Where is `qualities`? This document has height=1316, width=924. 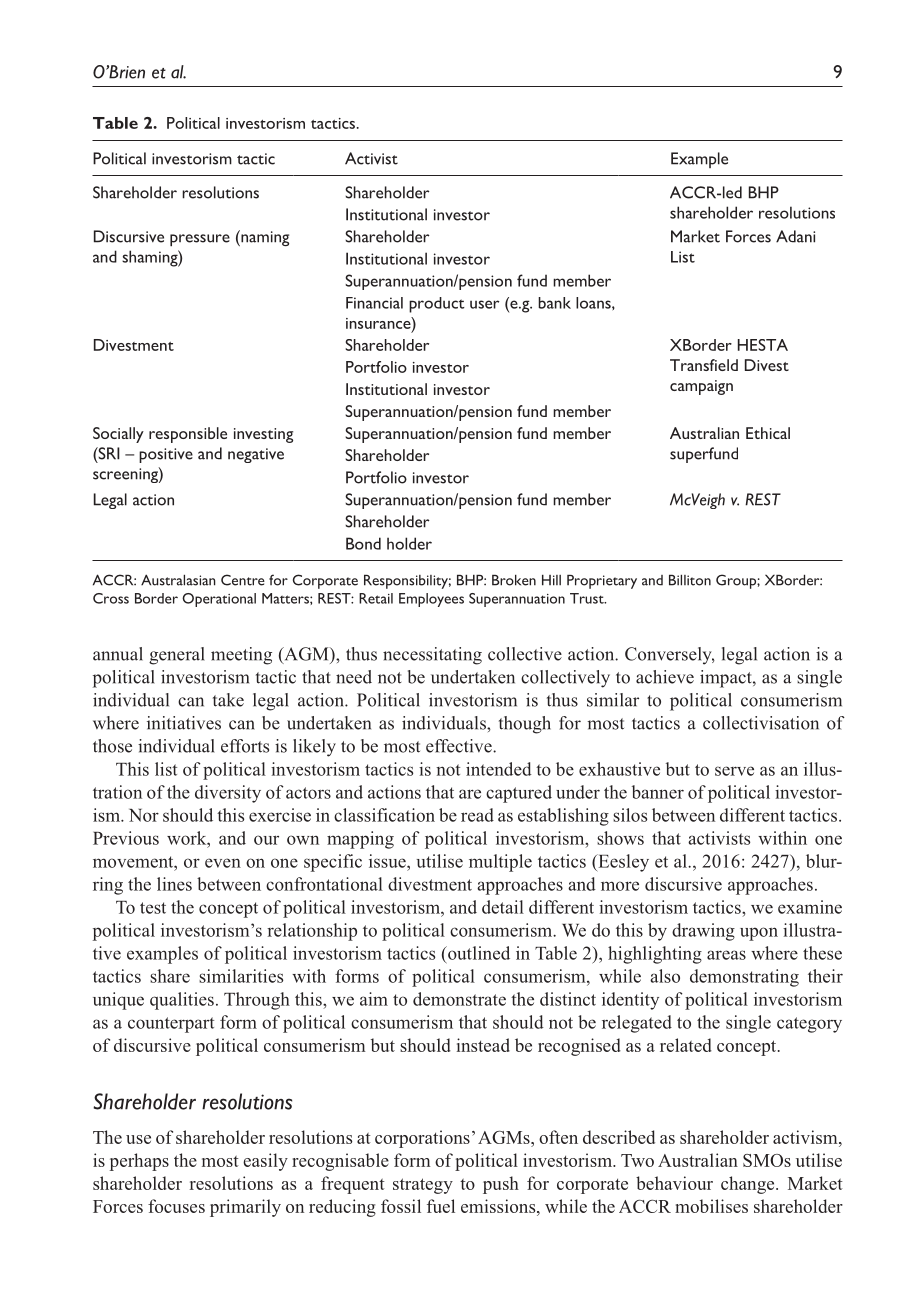
qualities is located at coordinates (182, 1001).
